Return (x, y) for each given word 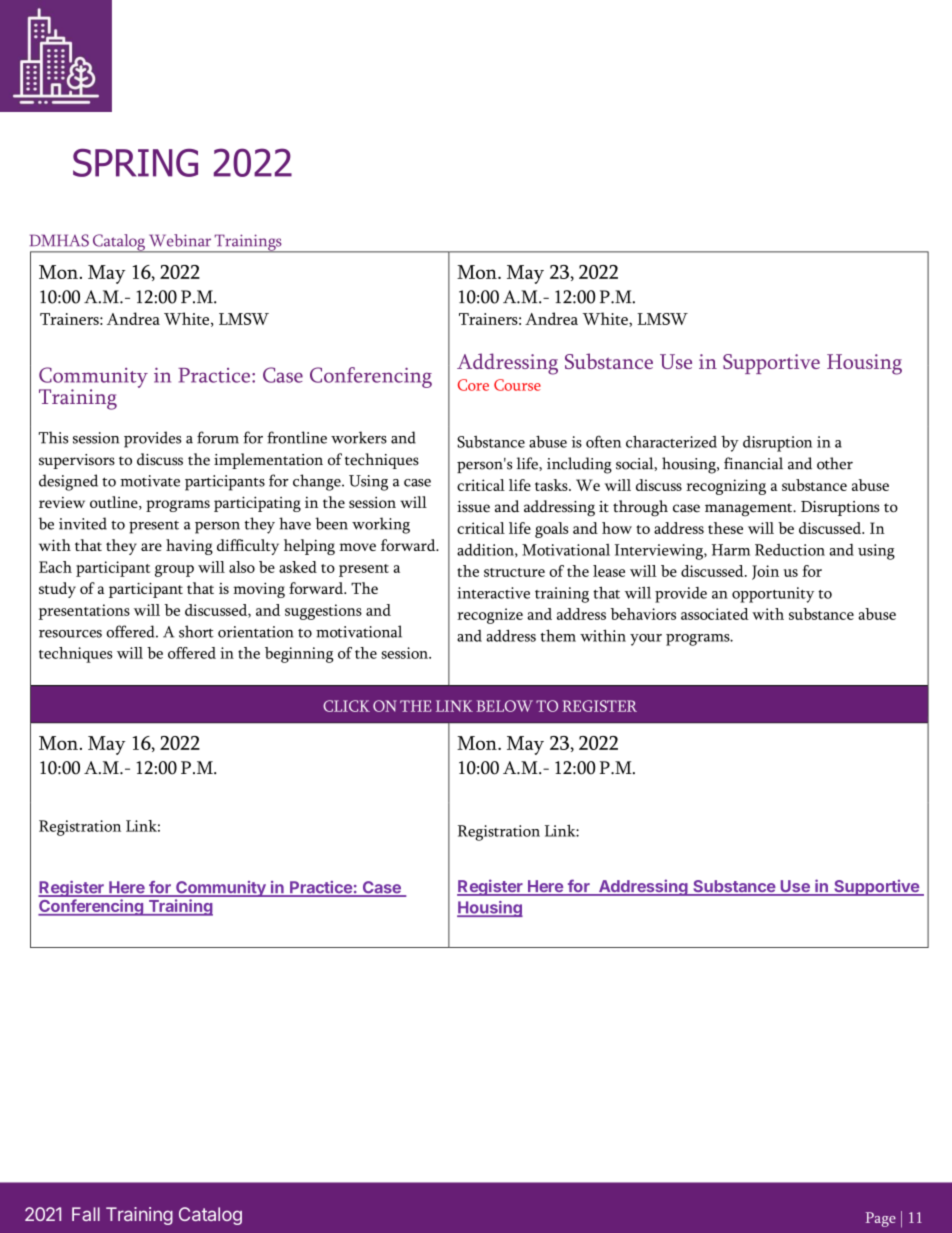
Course (517, 385)
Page (881, 1219)
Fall (86, 1214)
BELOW (504, 706)
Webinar (180, 240)
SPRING (135, 163)
